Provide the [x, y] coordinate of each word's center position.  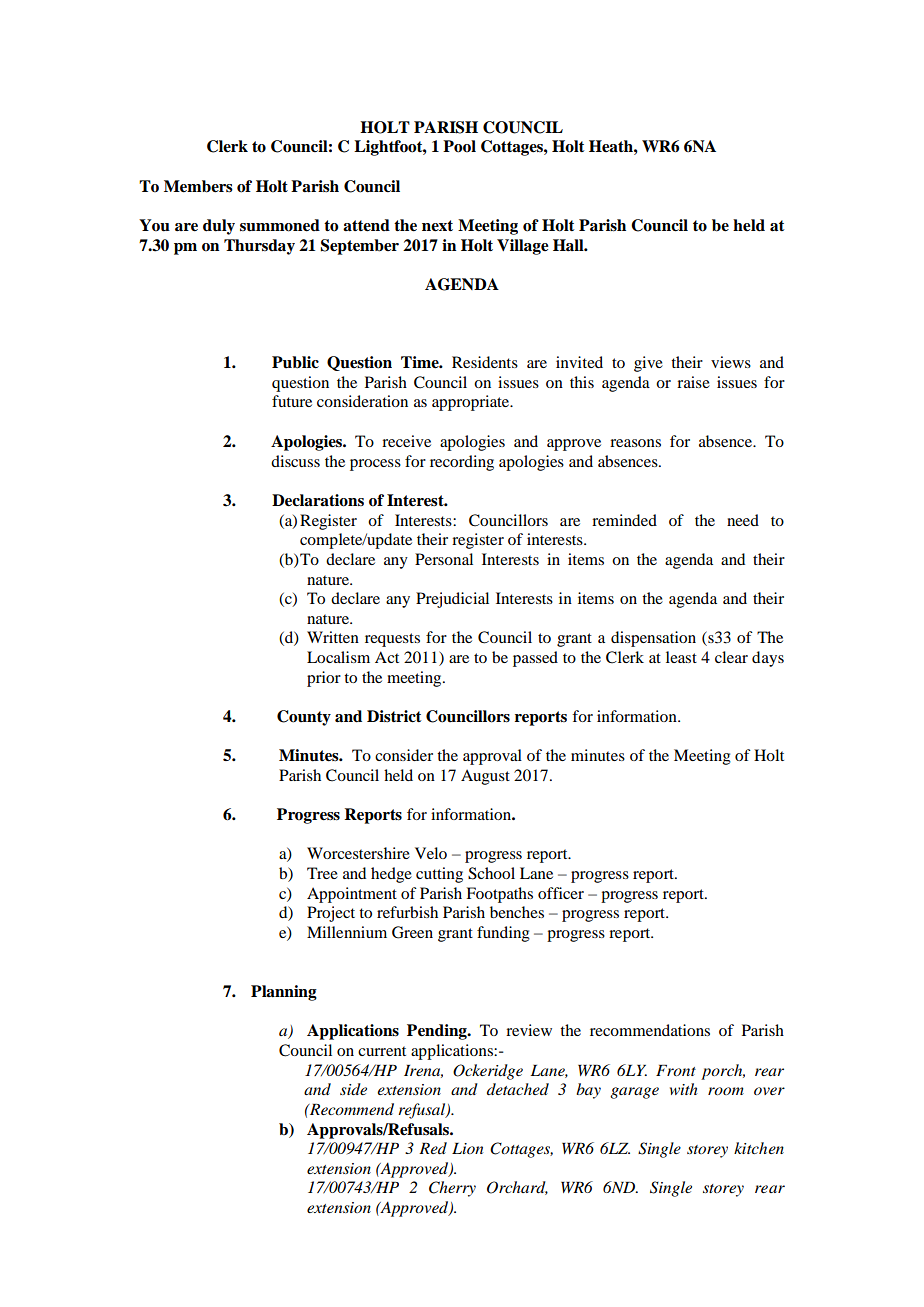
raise [693, 382]
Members [198, 186]
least [681, 657]
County [304, 718]
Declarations [318, 500]
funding [503, 934]
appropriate [472, 403]
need [743, 520]
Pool [459, 146]
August [485, 777]
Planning [284, 993]
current [382, 1051]
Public [295, 362]
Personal [444, 559]
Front [676, 1070]
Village [523, 247]
